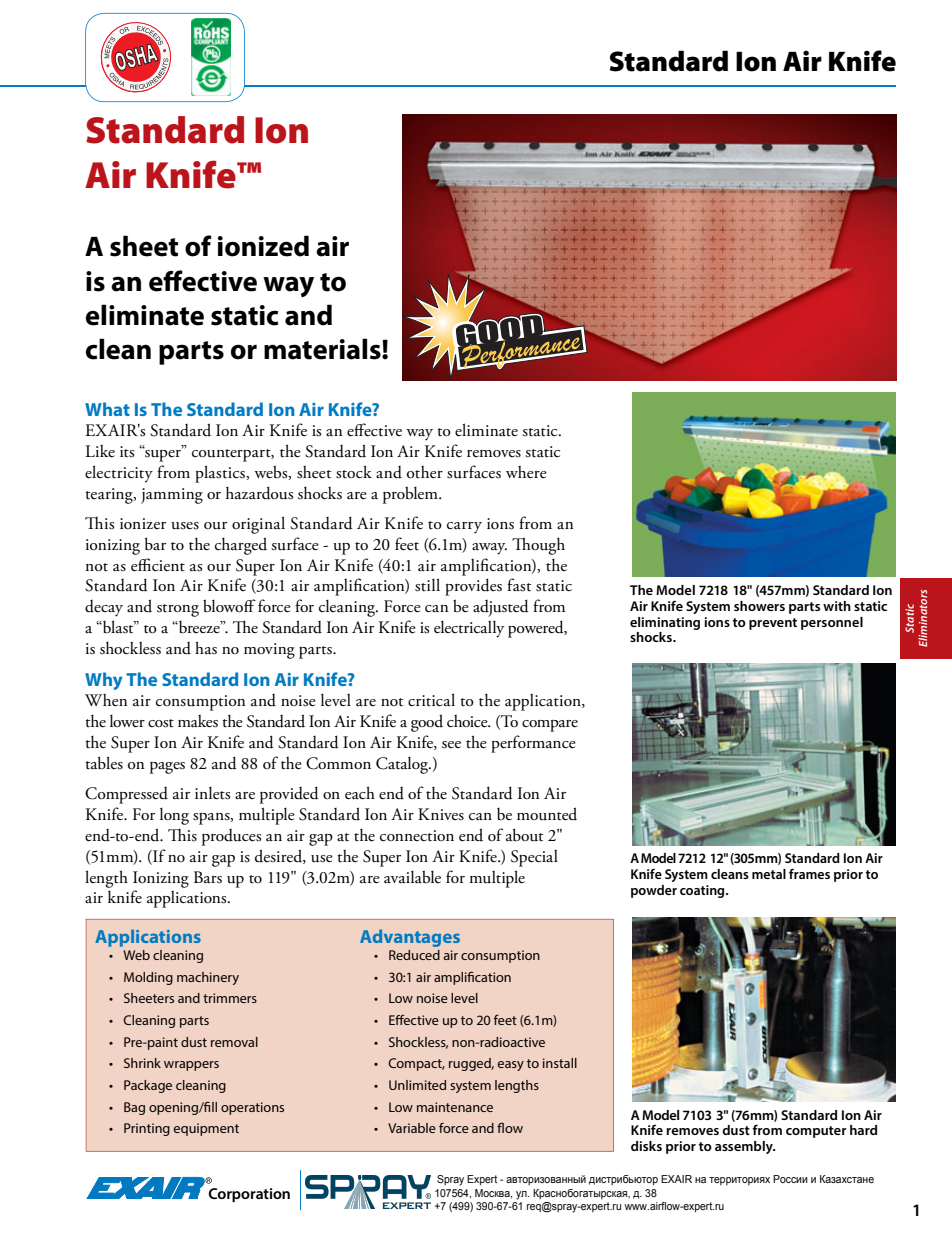  I want to click on where, so click(526, 472).
